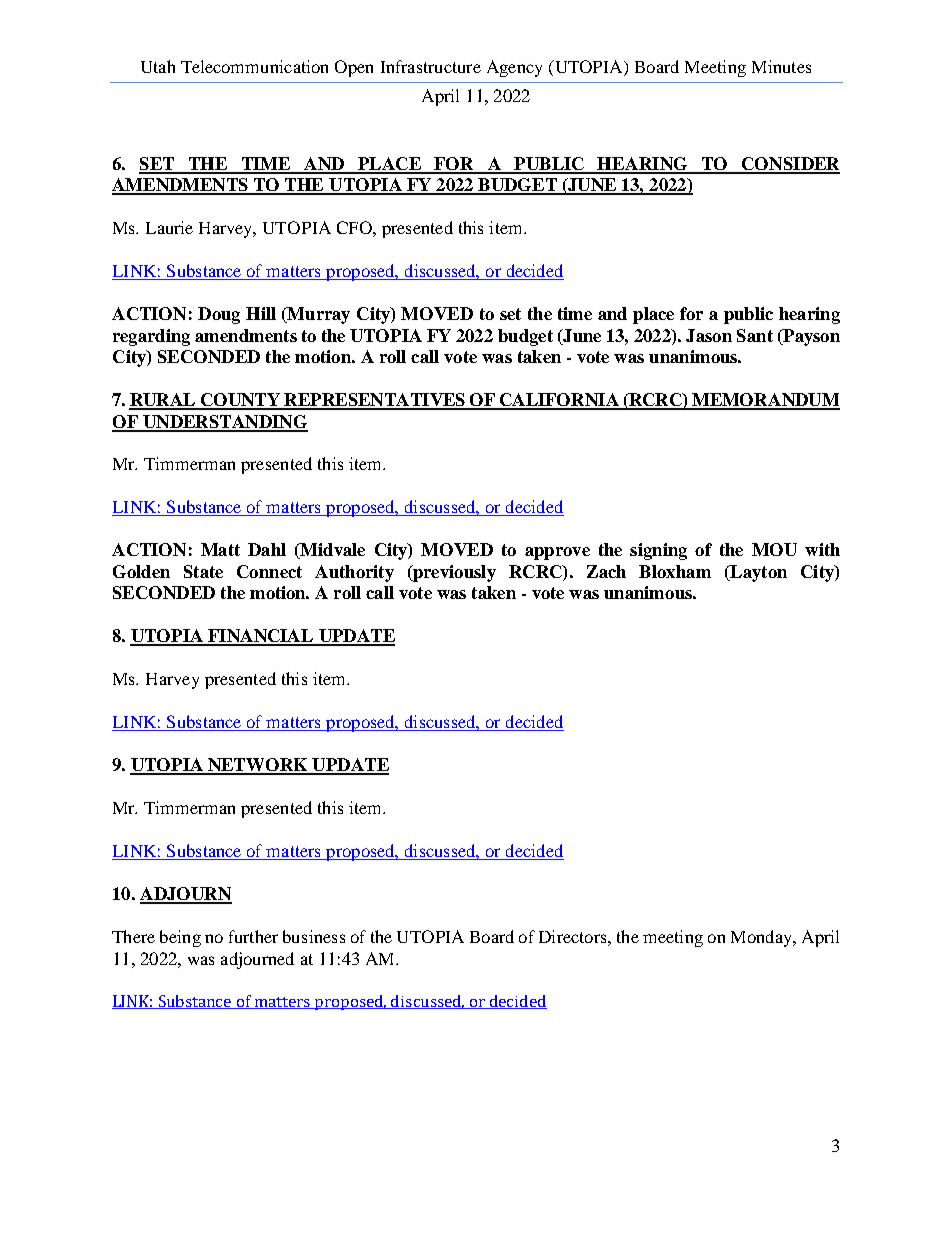 This screenshot has width=952, height=1233. What do you see at coordinates (253, 936) in the screenshot?
I see `further` at bounding box center [253, 936].
